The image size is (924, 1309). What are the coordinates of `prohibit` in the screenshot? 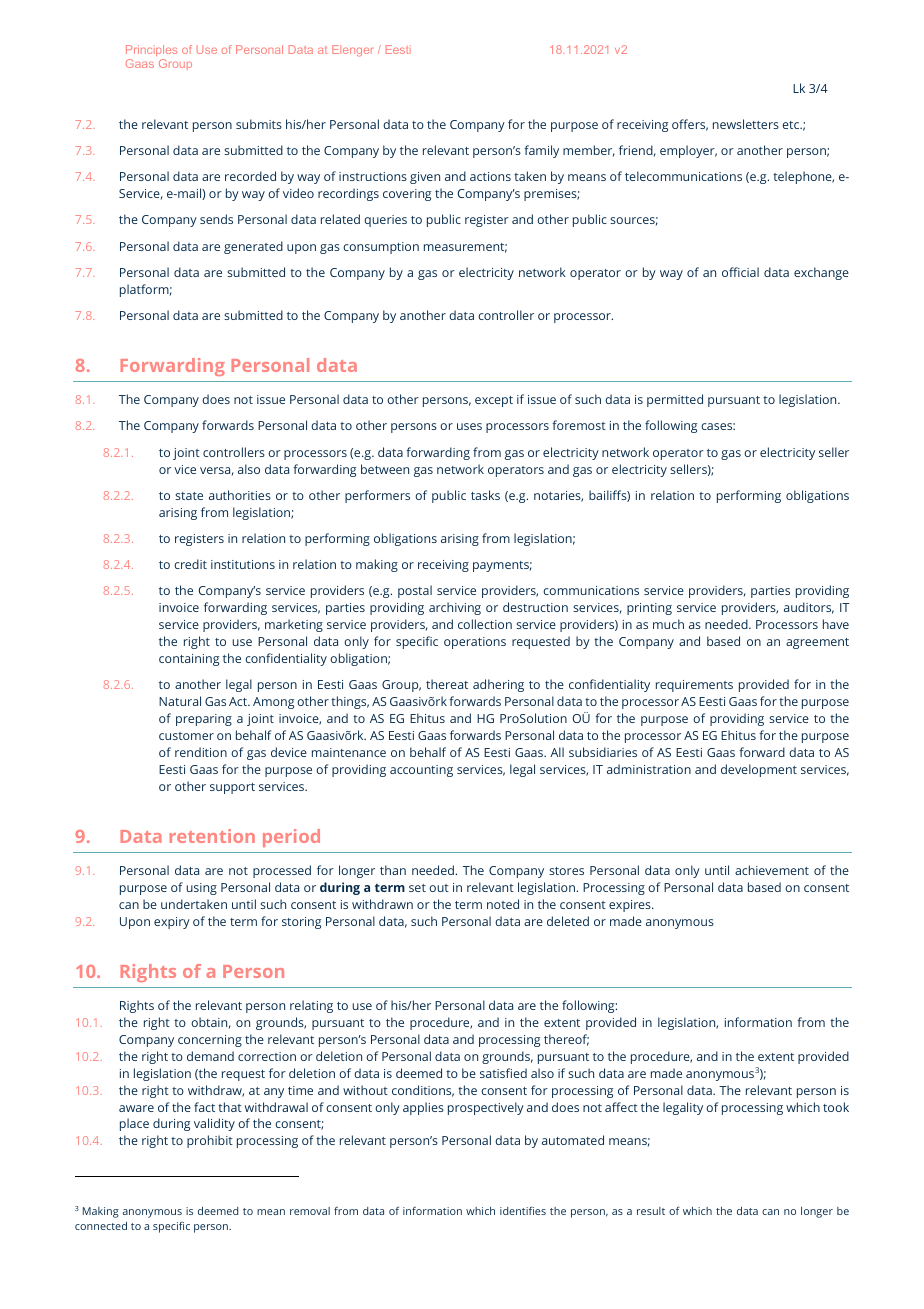 It's located at (210, 1141).
